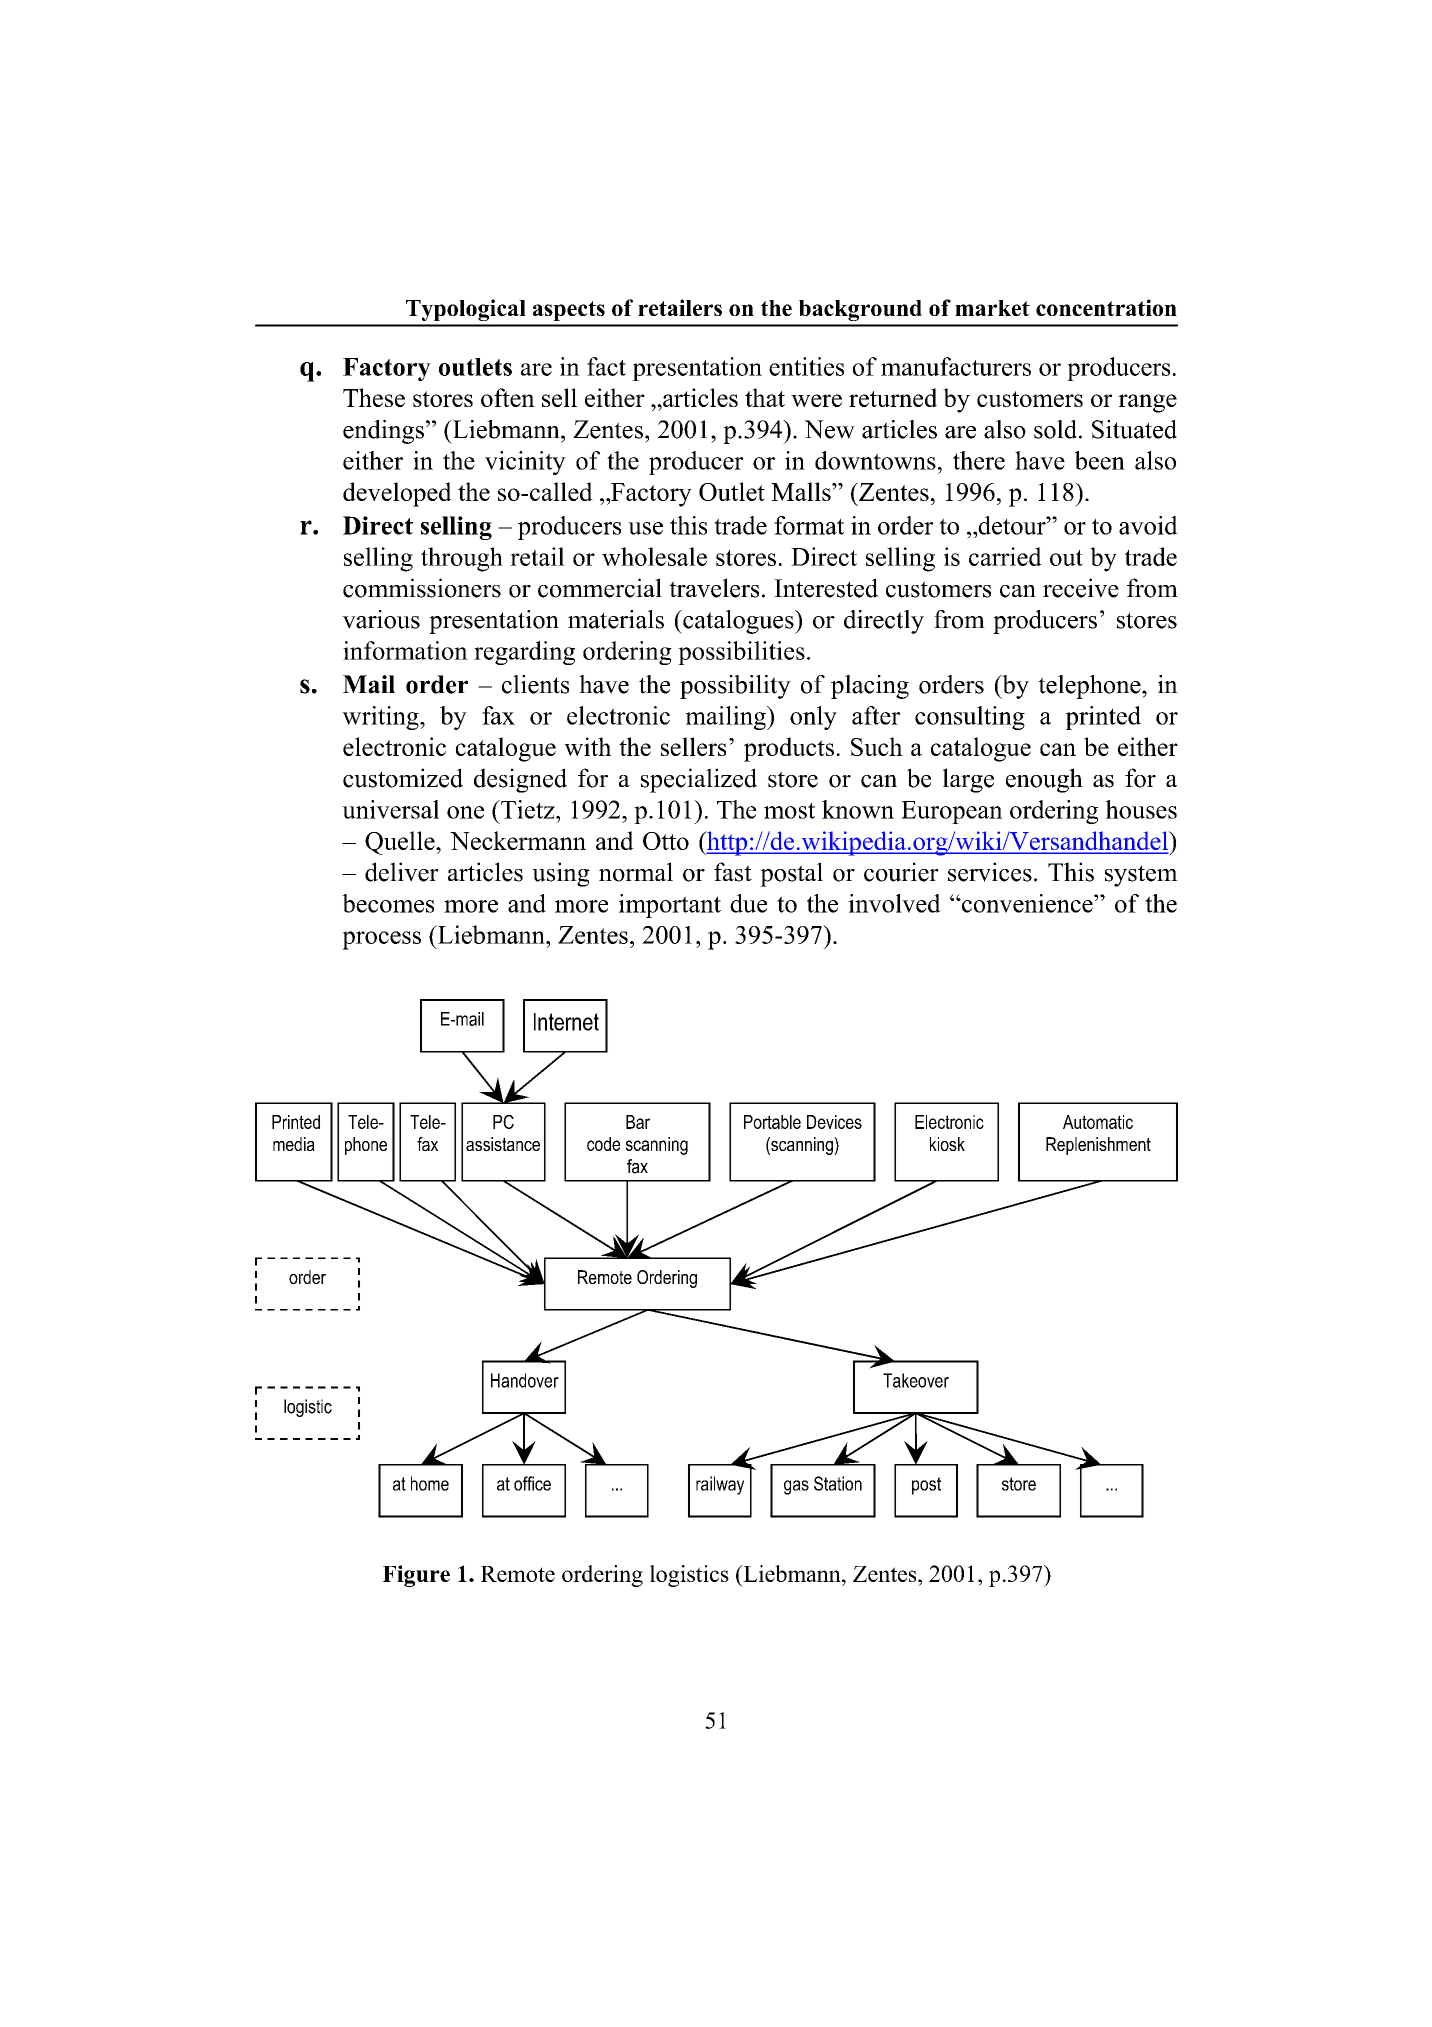  What do you see at coordinates (992, 308) in the image?
I see `market` at bounding box center [992, 308].
